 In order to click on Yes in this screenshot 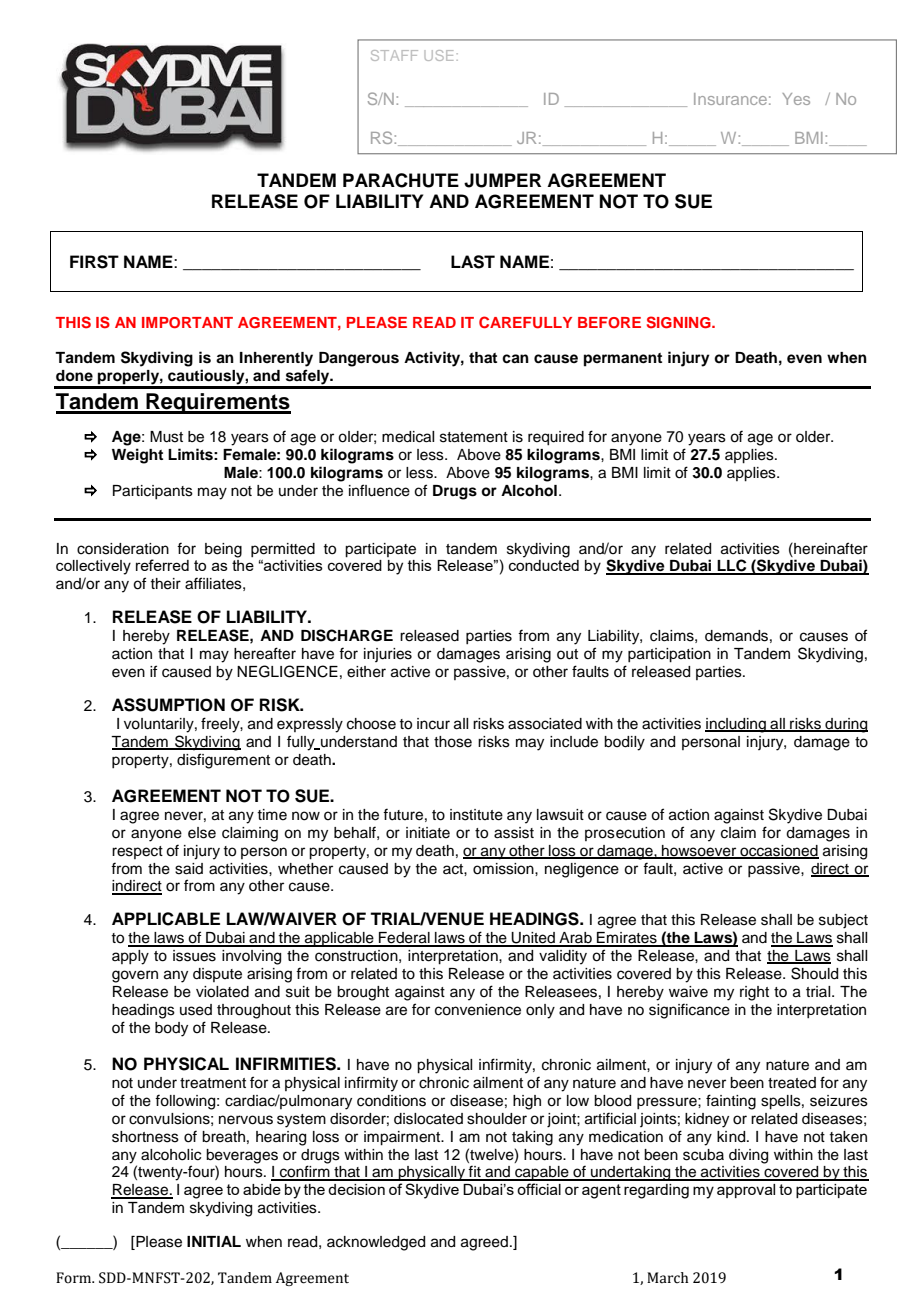, I will do `click(796, 99)`.
